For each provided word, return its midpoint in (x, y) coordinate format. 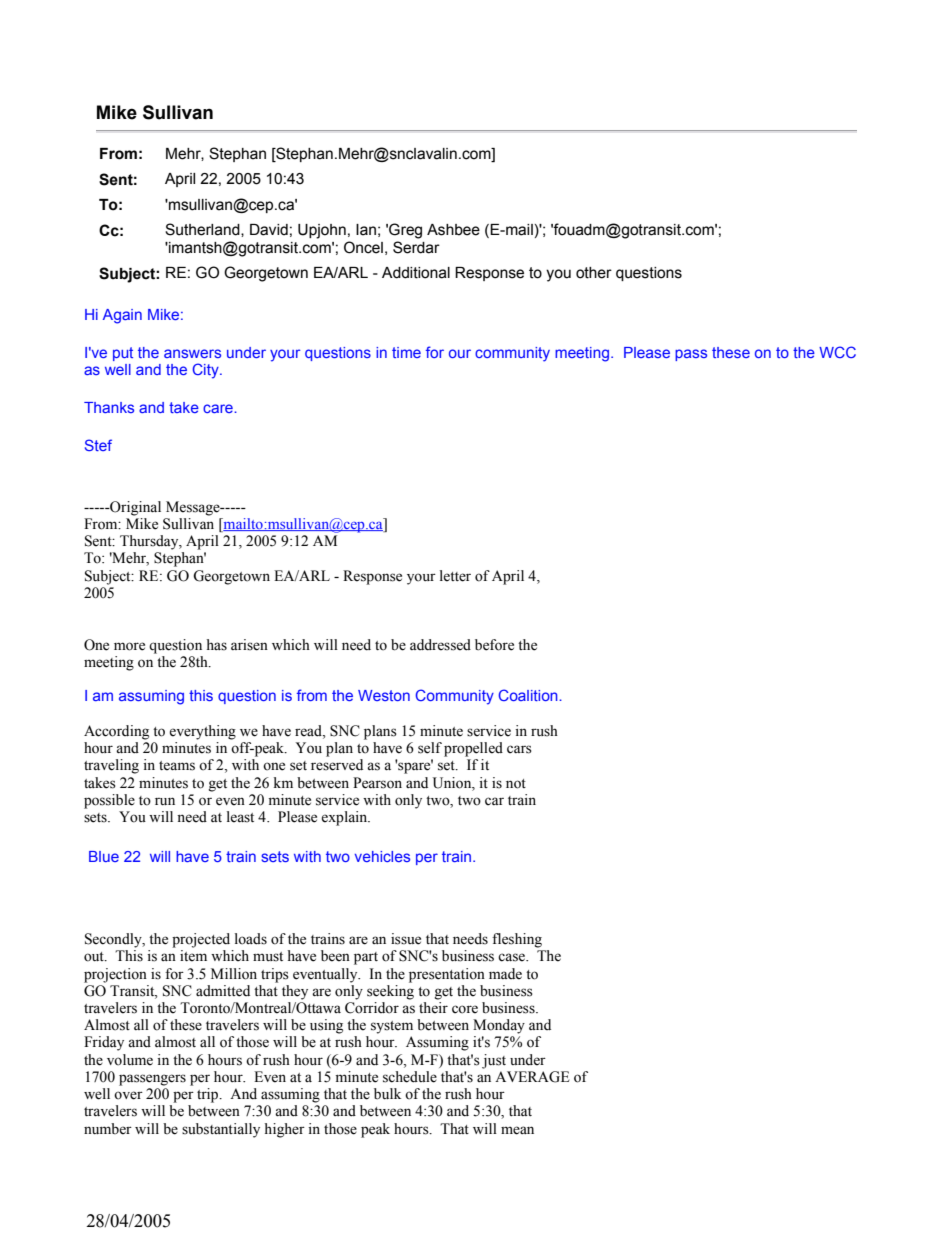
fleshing (517, 940)
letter (455, 576)
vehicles (382, 856)
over (128, 1095)
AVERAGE (532, 1077)
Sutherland (203, 230)
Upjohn (322, 231)
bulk (387, 1094)
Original (134, 508)
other (594, 273)
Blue (104, 856)
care (219, 408)
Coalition (529, 695)
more (129, 646)
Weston (384, 695)
